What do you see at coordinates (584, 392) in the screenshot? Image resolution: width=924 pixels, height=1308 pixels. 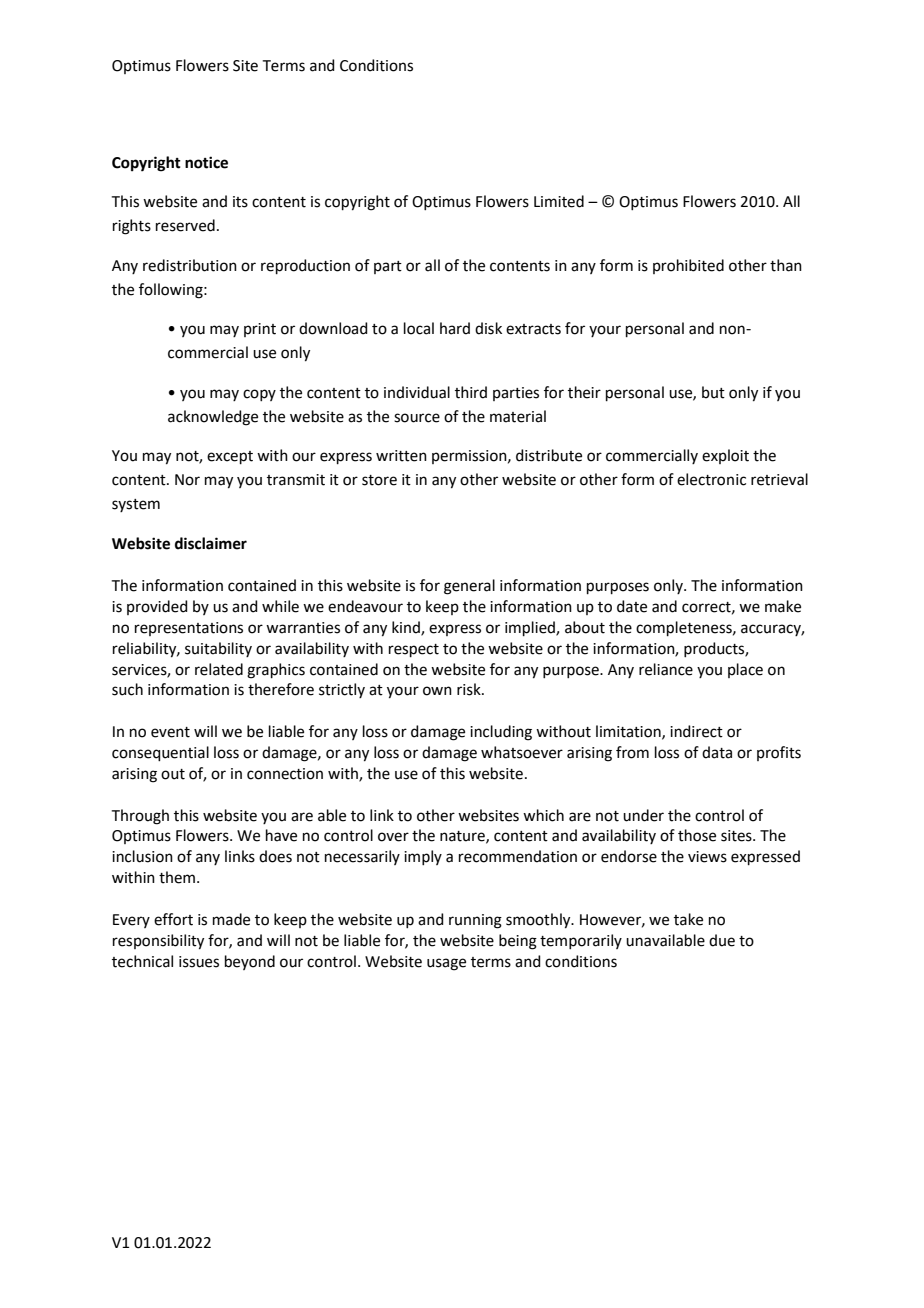 I see `their` at bounding box center [584, 392].
